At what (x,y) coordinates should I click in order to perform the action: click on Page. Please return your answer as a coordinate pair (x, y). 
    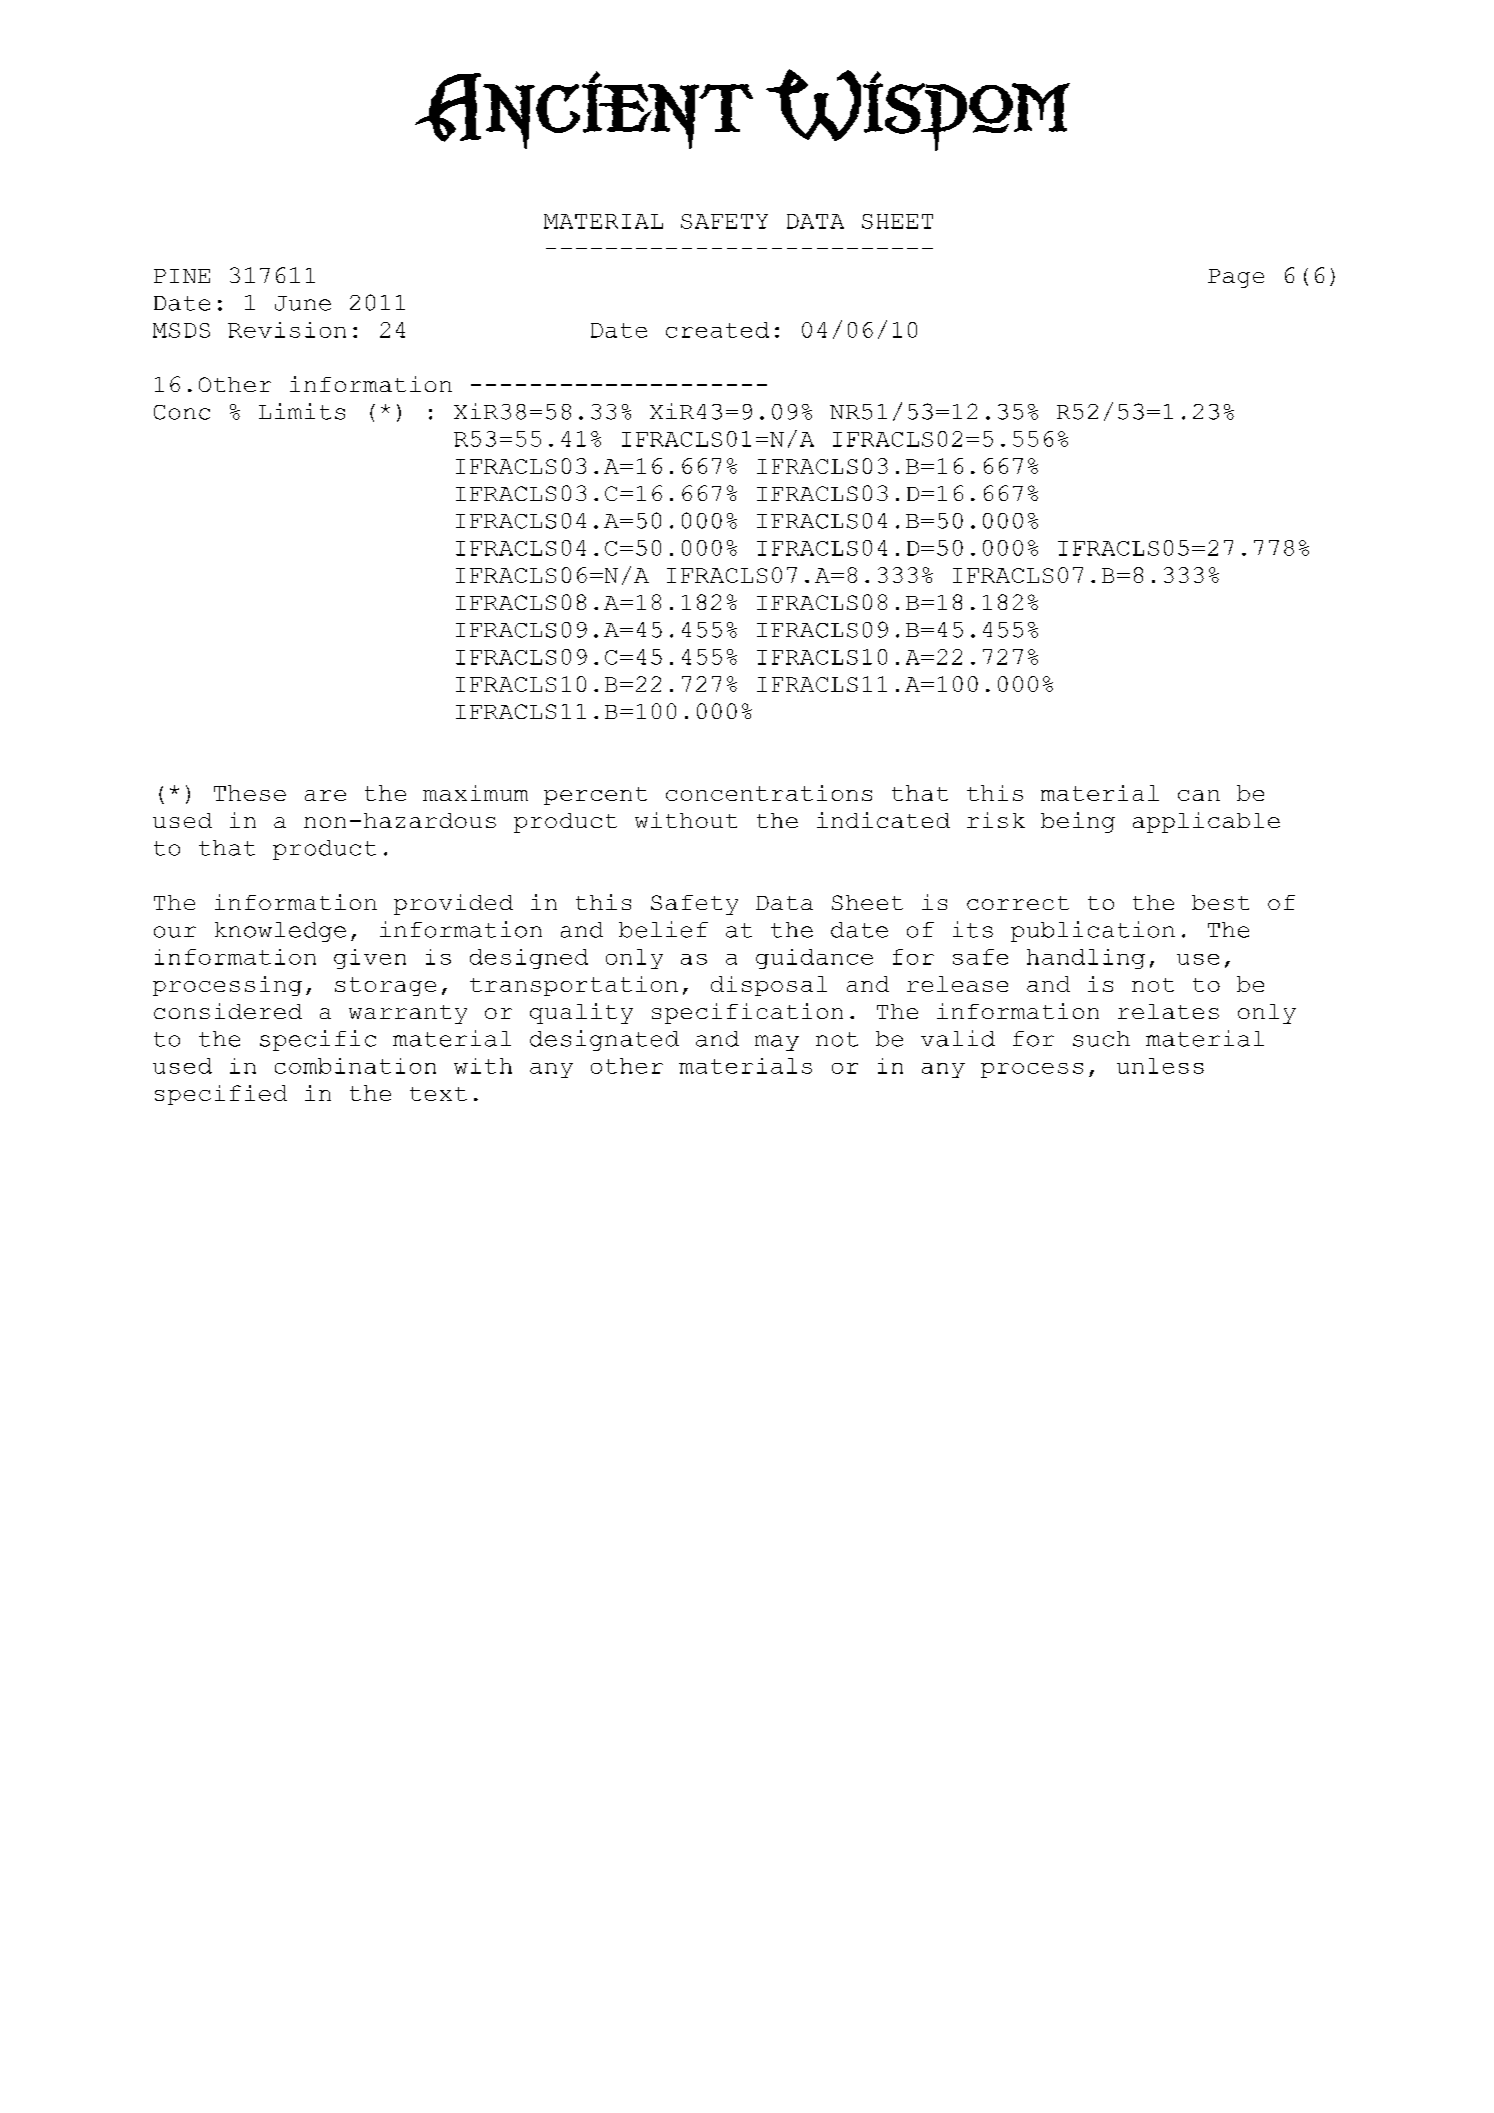
    Looking at the image, I should click on (1236, 278).
